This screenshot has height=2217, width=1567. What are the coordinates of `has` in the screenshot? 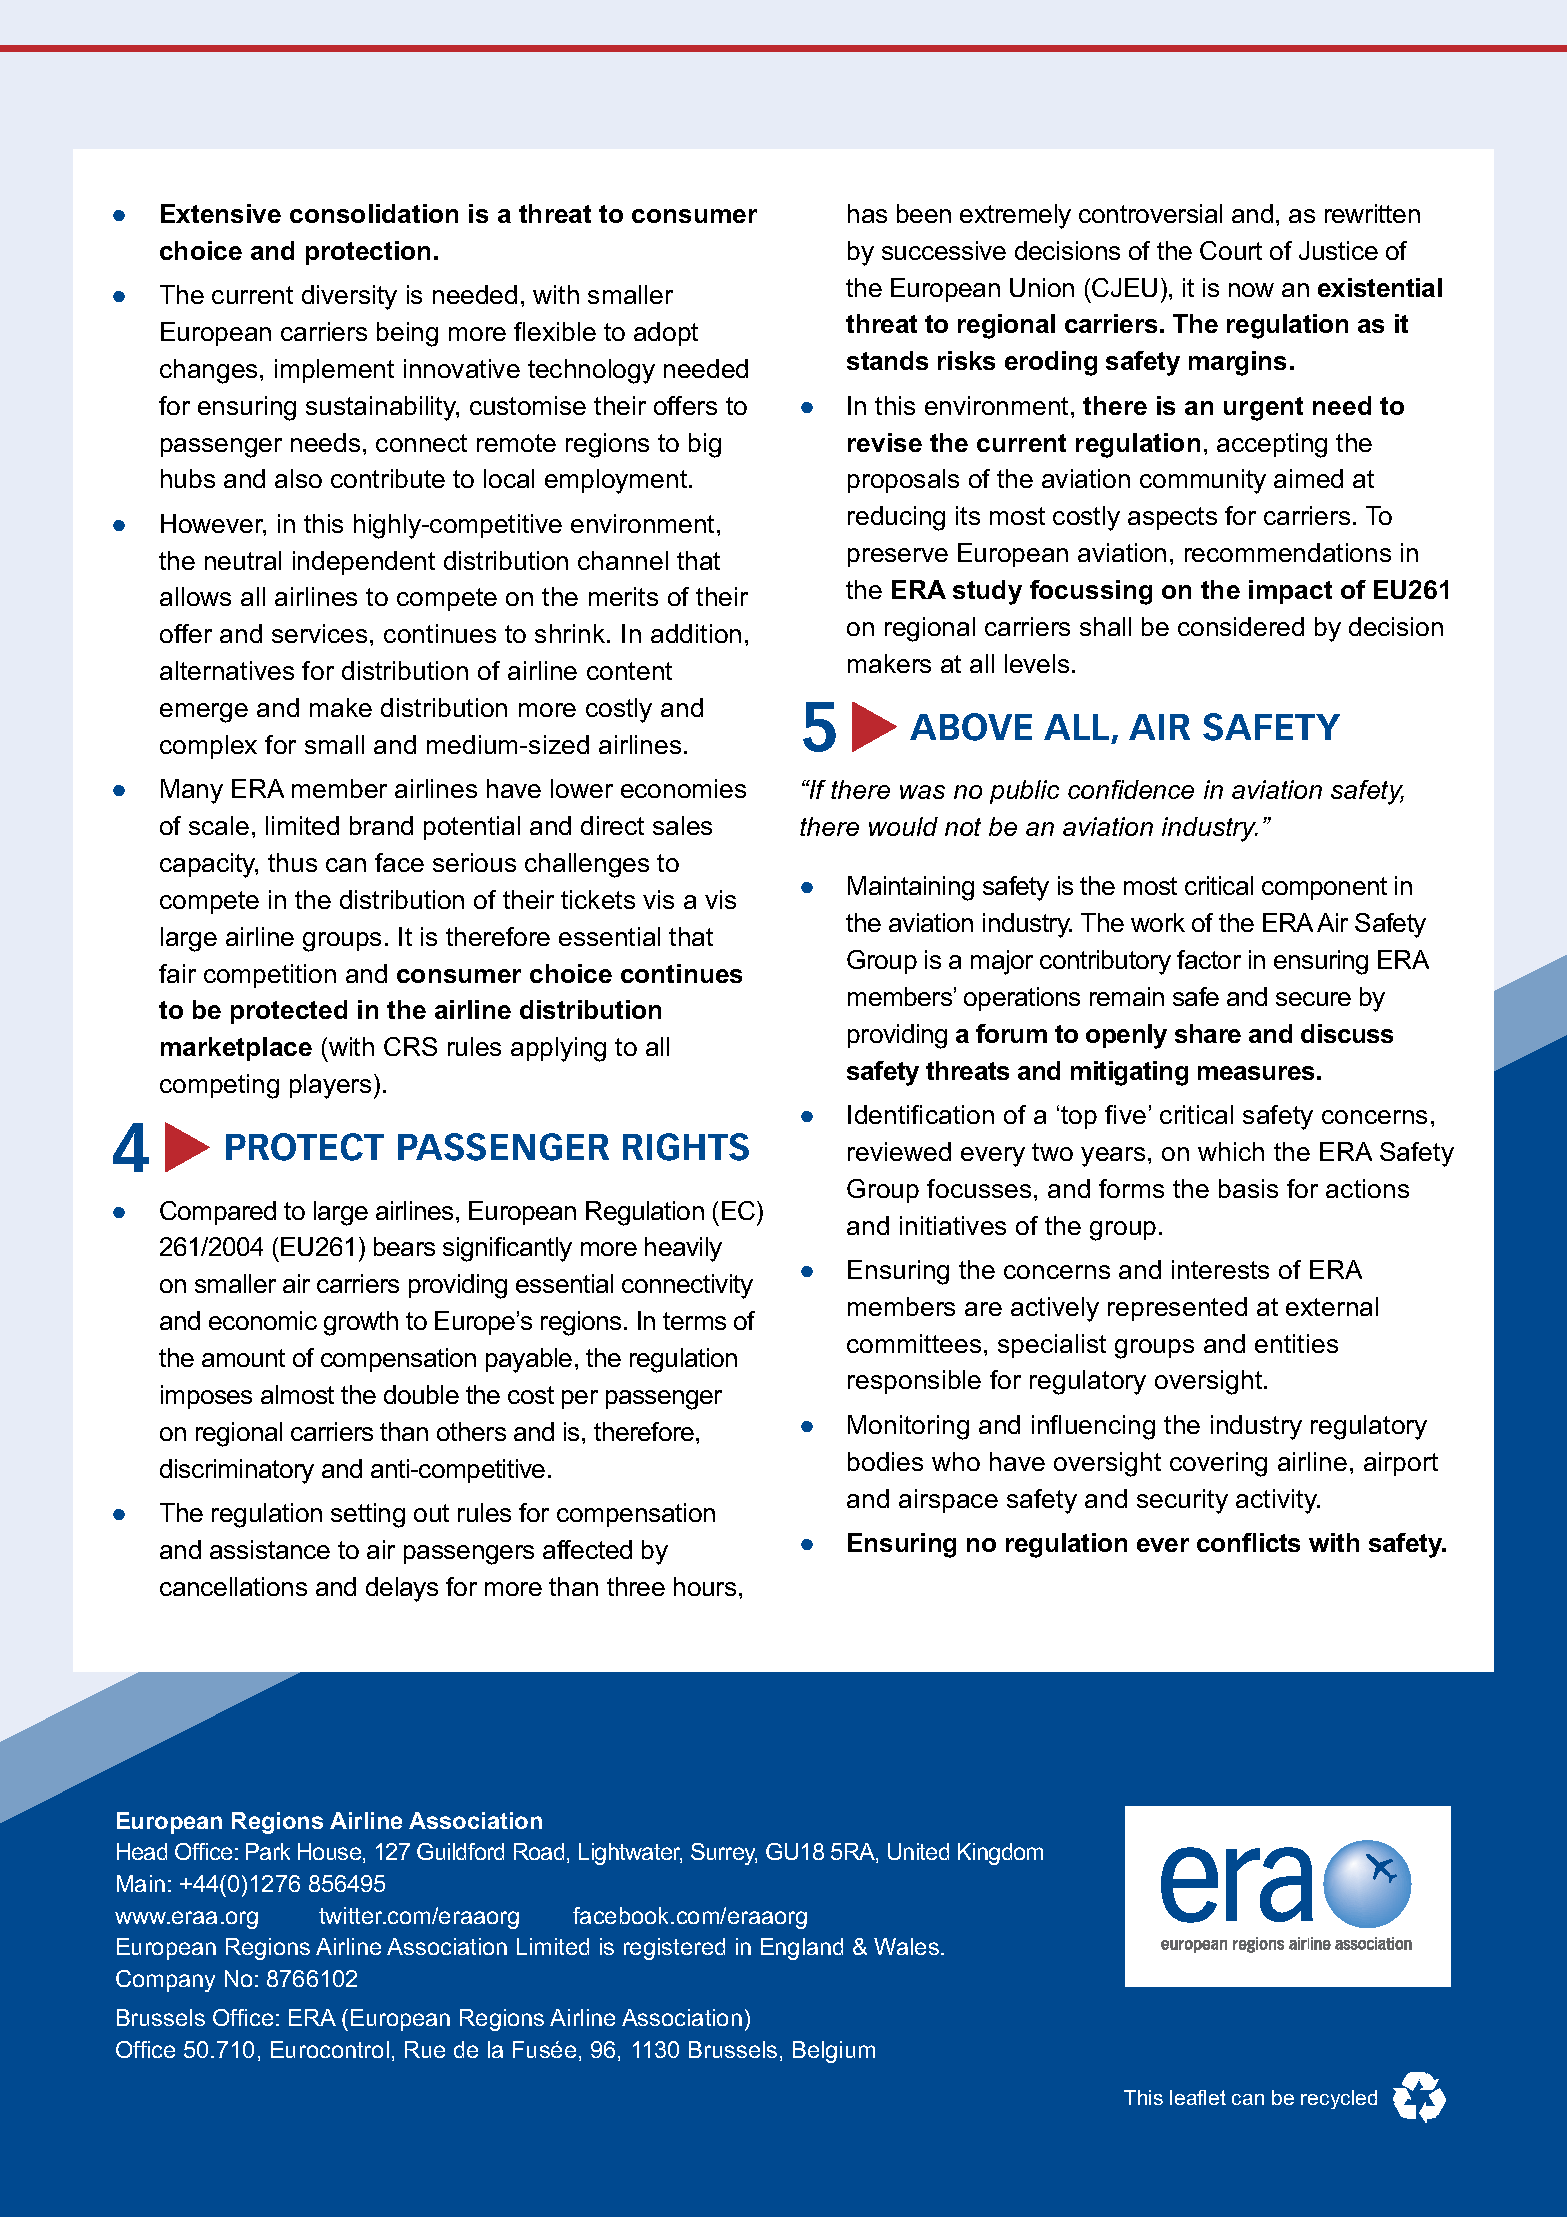 It's located at (867, 213).
